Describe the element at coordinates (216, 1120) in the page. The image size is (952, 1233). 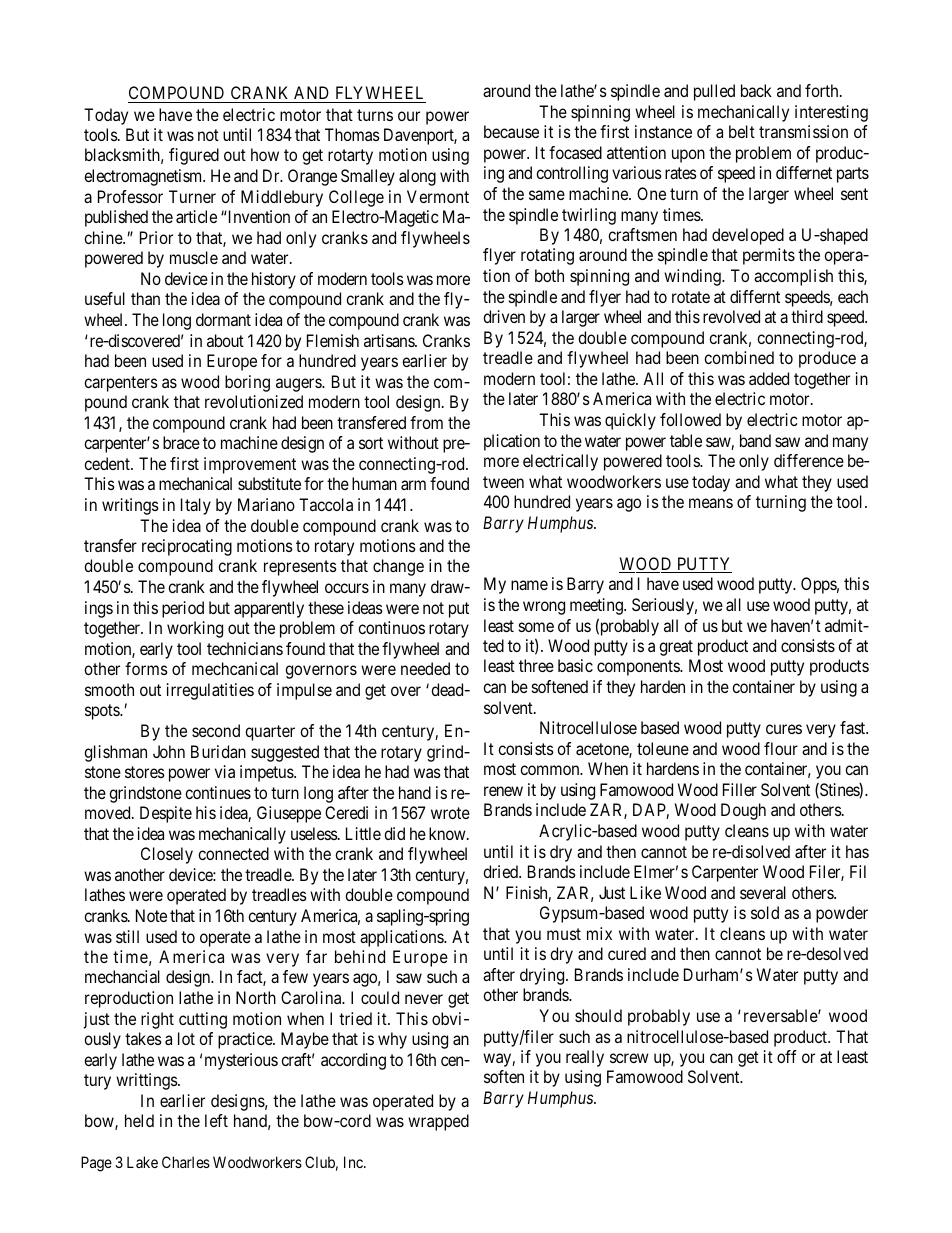
I see `left` at that location.
